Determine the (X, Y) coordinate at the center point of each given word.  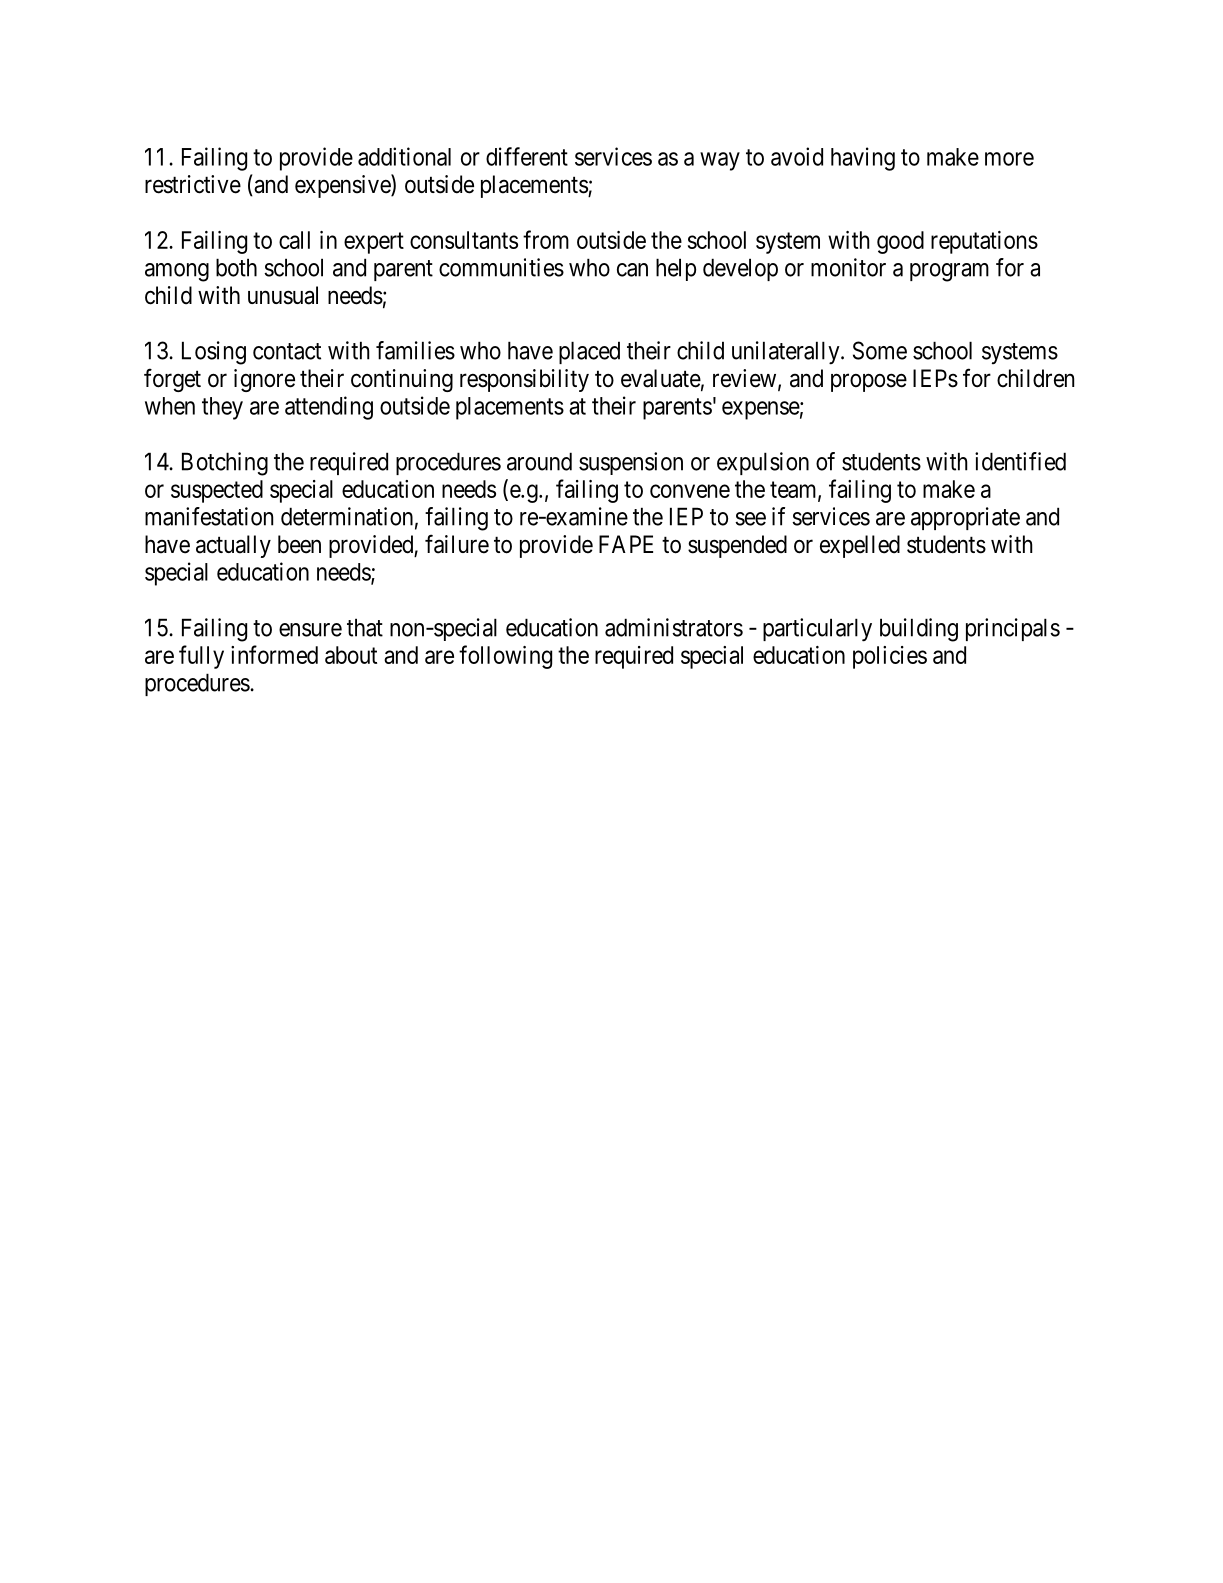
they (222, 408)
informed (274, 654)
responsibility (524, 380)
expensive (343, 186)
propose (869, 382)
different (527, 156)
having (863, 159)
